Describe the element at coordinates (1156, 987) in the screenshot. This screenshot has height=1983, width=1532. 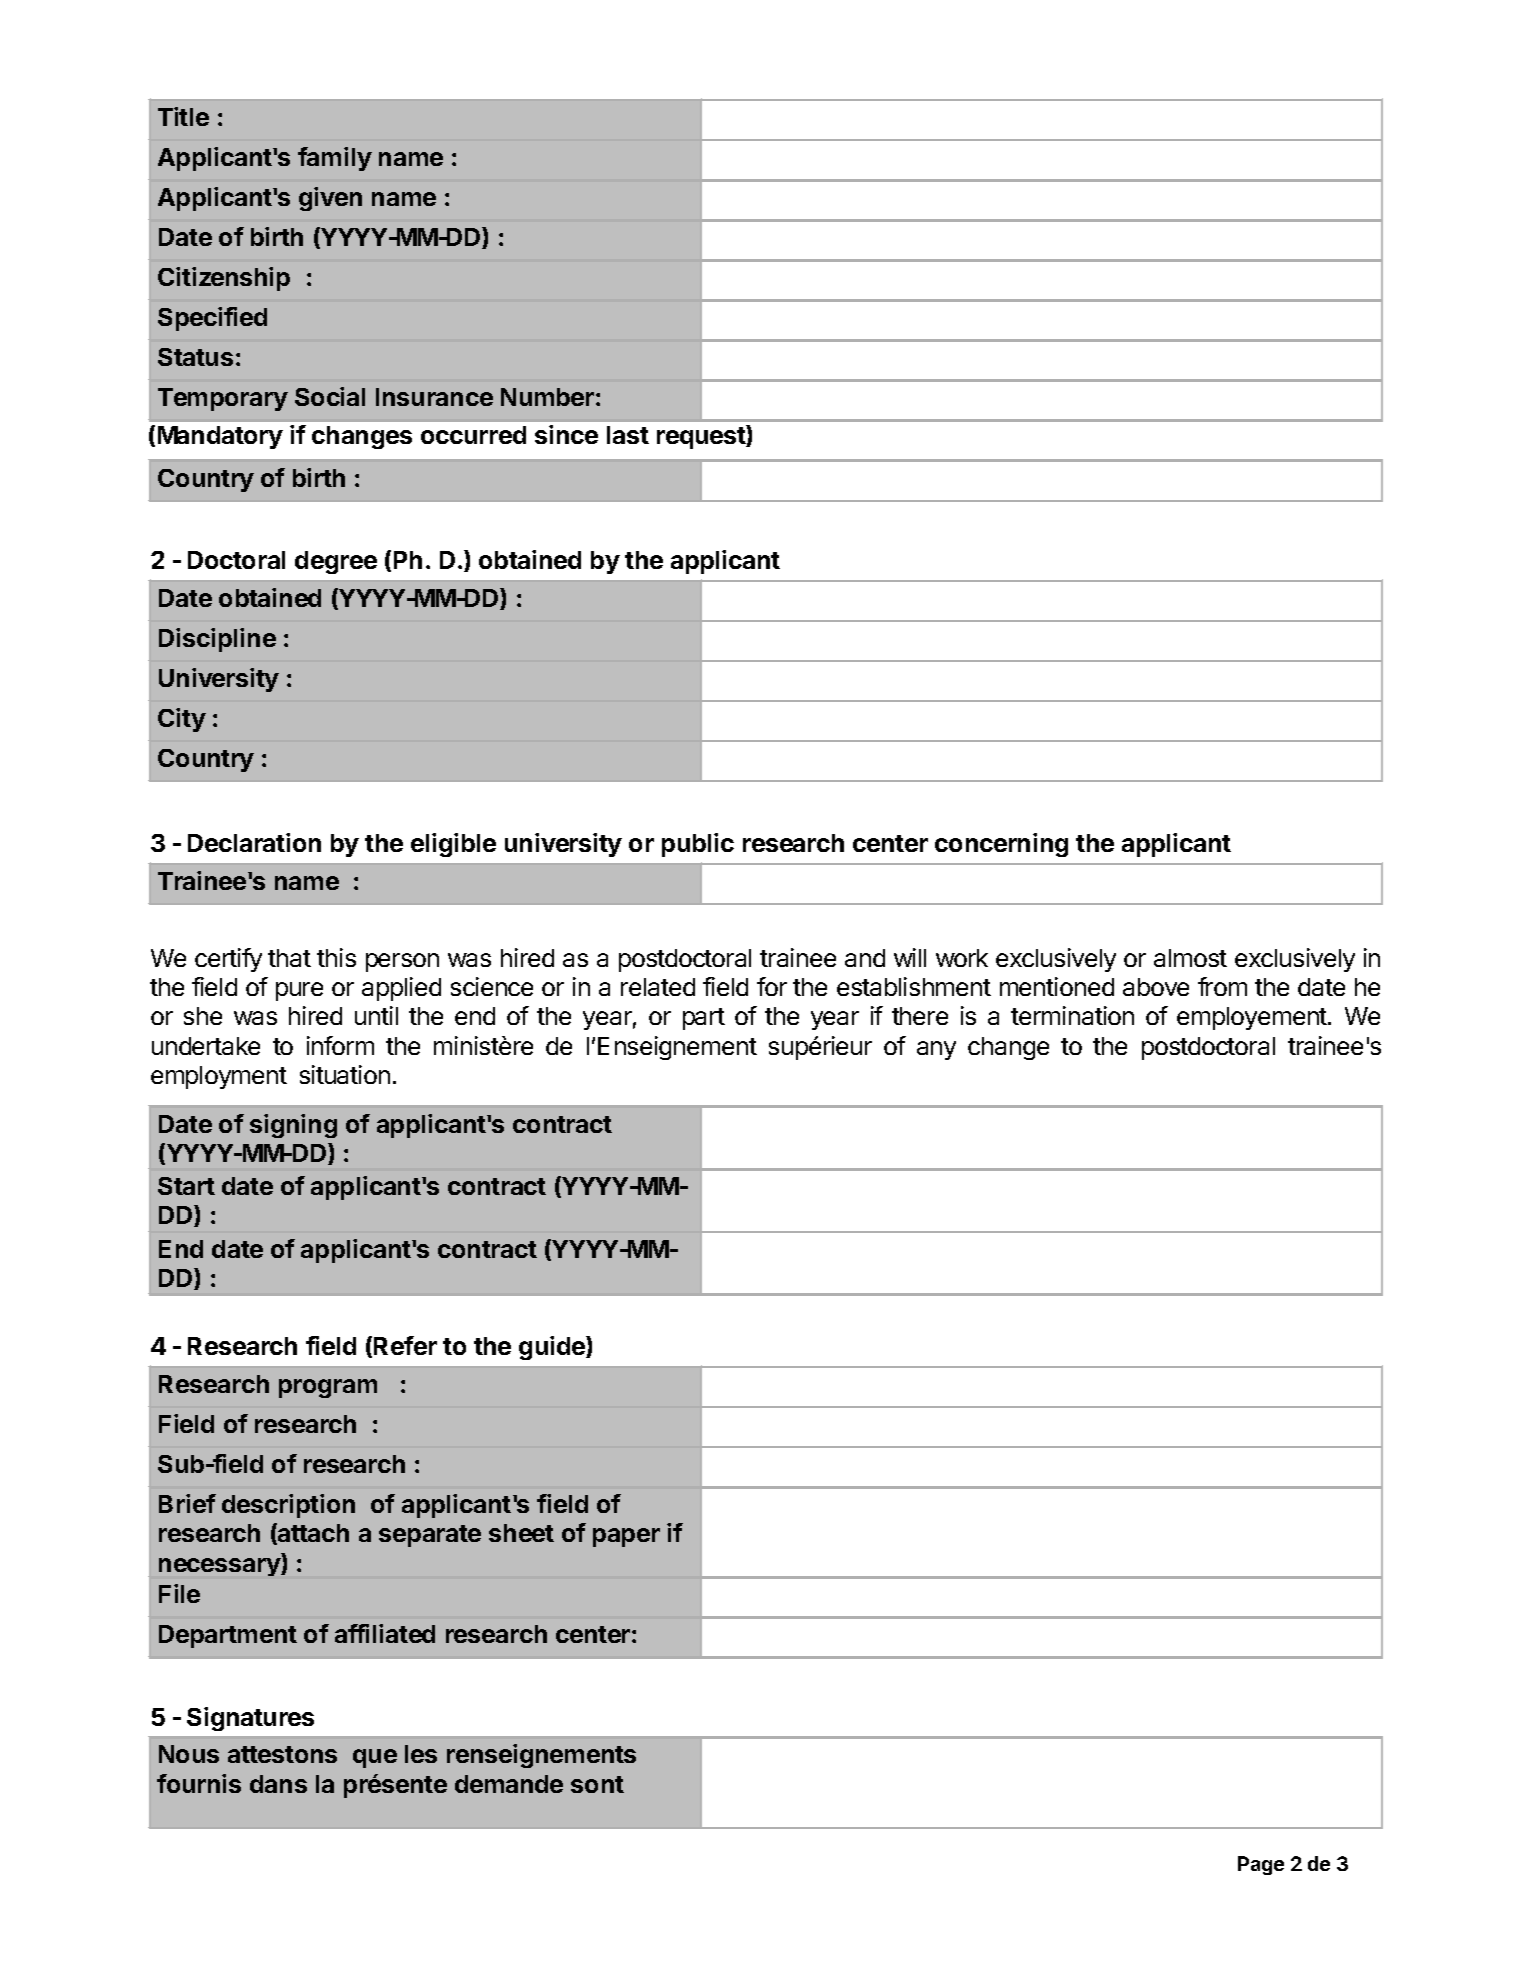
I see `above` at that location.
